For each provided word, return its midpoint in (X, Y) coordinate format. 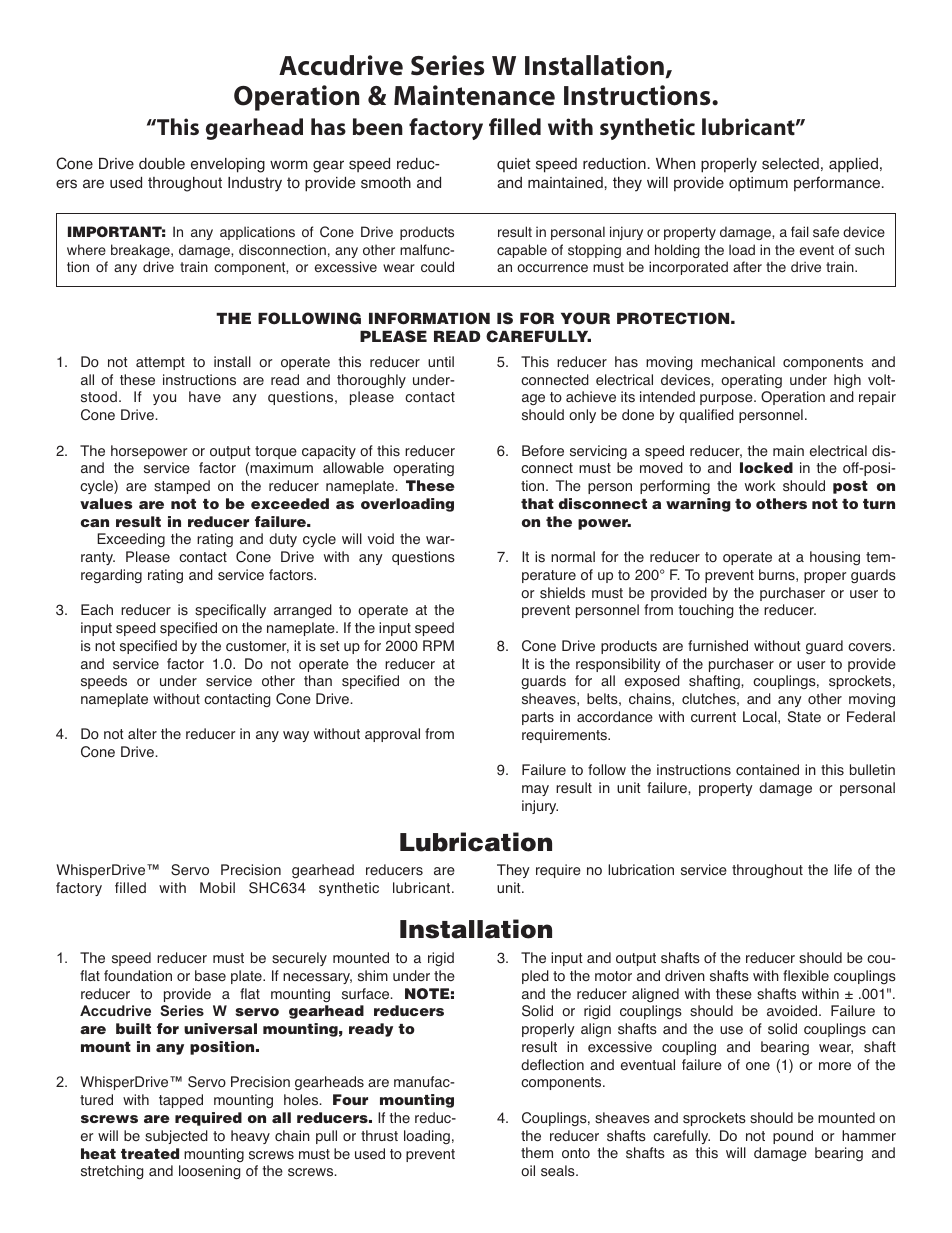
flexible (806, 976)
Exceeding (131, 540)
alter (142, 734)
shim (373, 976)
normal (573, 556)
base (210, 976)
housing (835, 558)
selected (790, 164)
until (441, 361)
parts (538, 718)
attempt (160, 363)
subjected (176, 1137)
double (162, 164)
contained (767, 770)
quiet (514, 165)
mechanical (738, 362)
